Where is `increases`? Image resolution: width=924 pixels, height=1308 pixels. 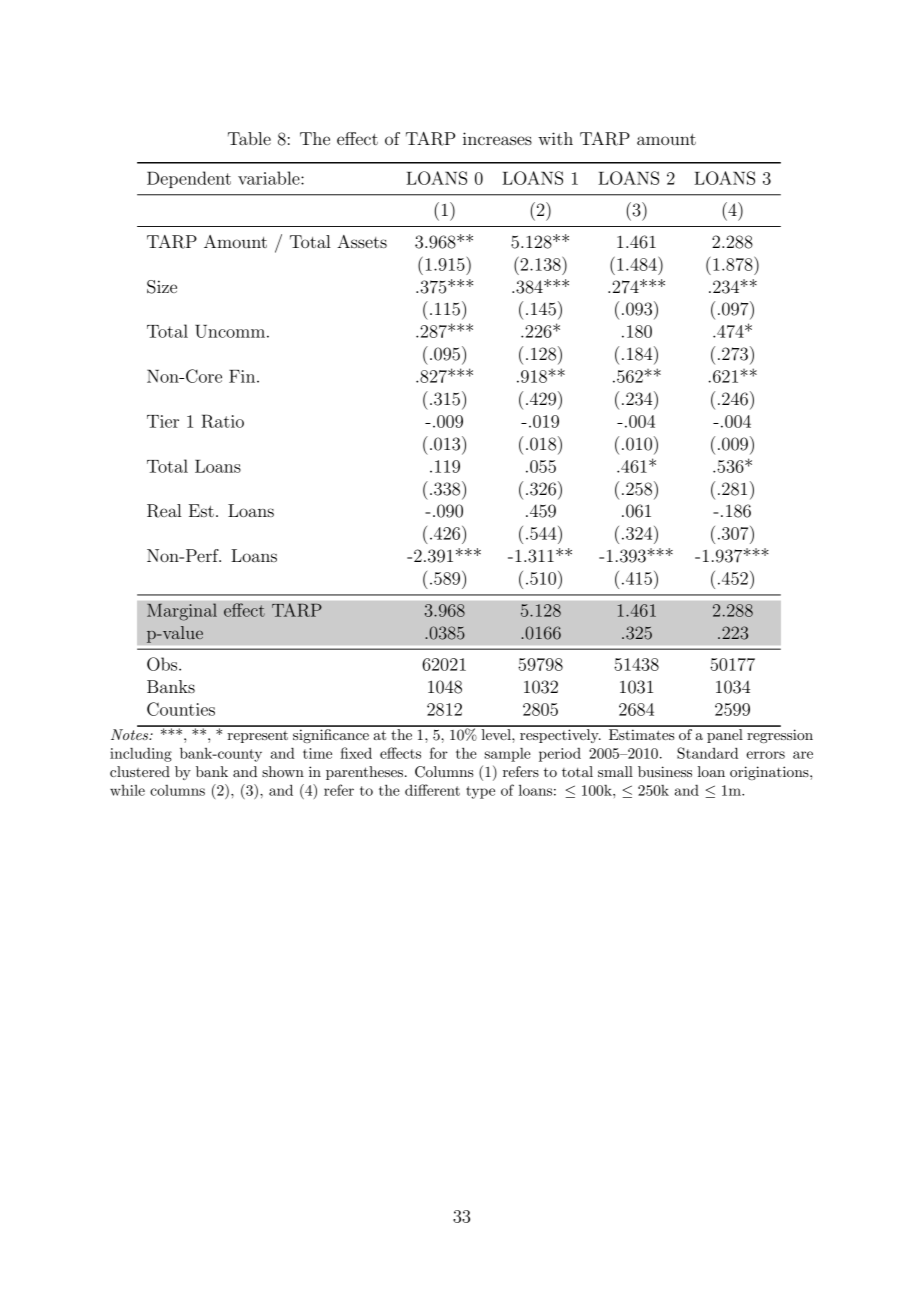
increases is located at coordinates (497, 138).
